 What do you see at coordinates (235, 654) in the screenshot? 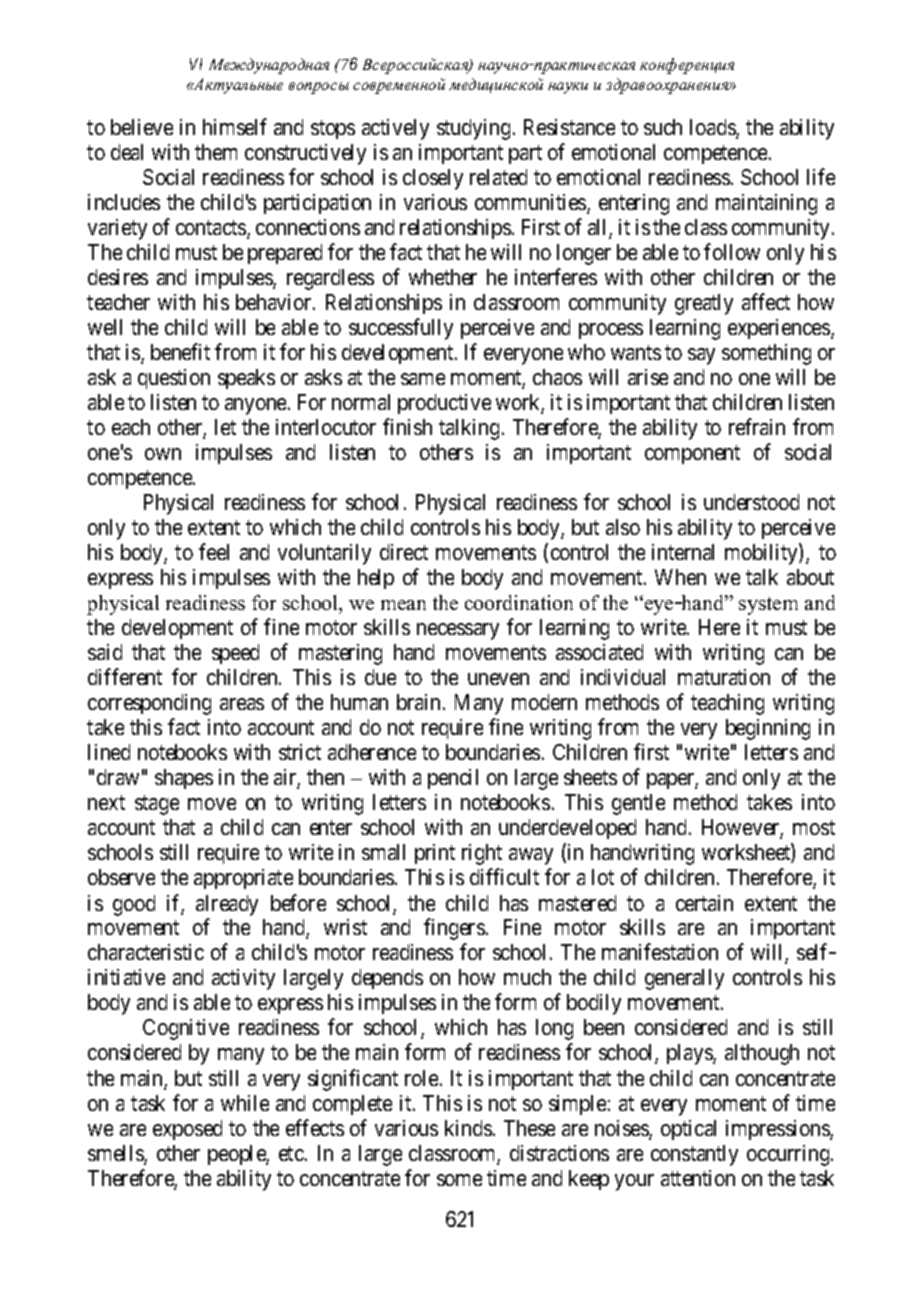
I see `speed` at bounding box center [235, 654].
